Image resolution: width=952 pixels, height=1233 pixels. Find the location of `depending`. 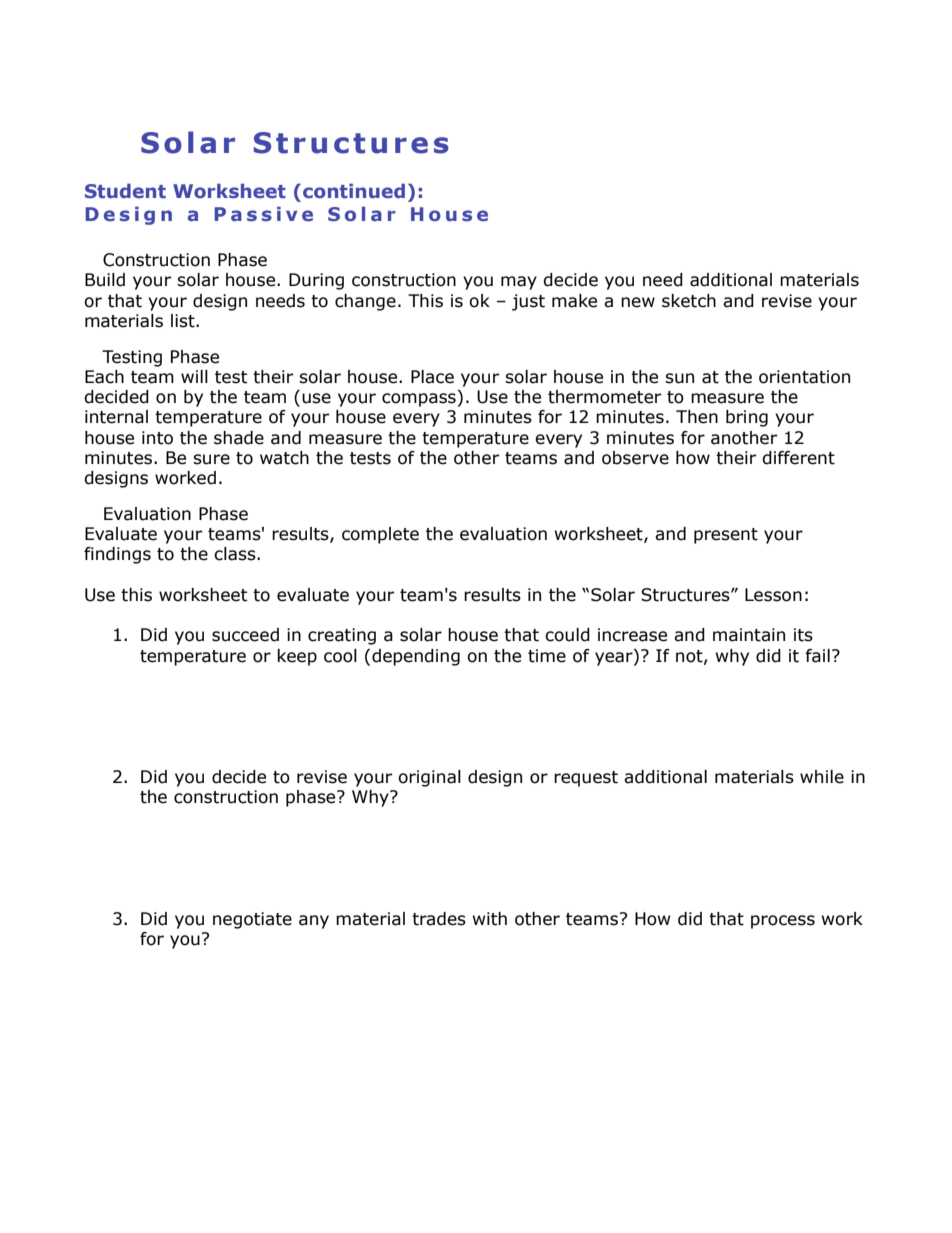

depending is located at coordinates (416, 657).
